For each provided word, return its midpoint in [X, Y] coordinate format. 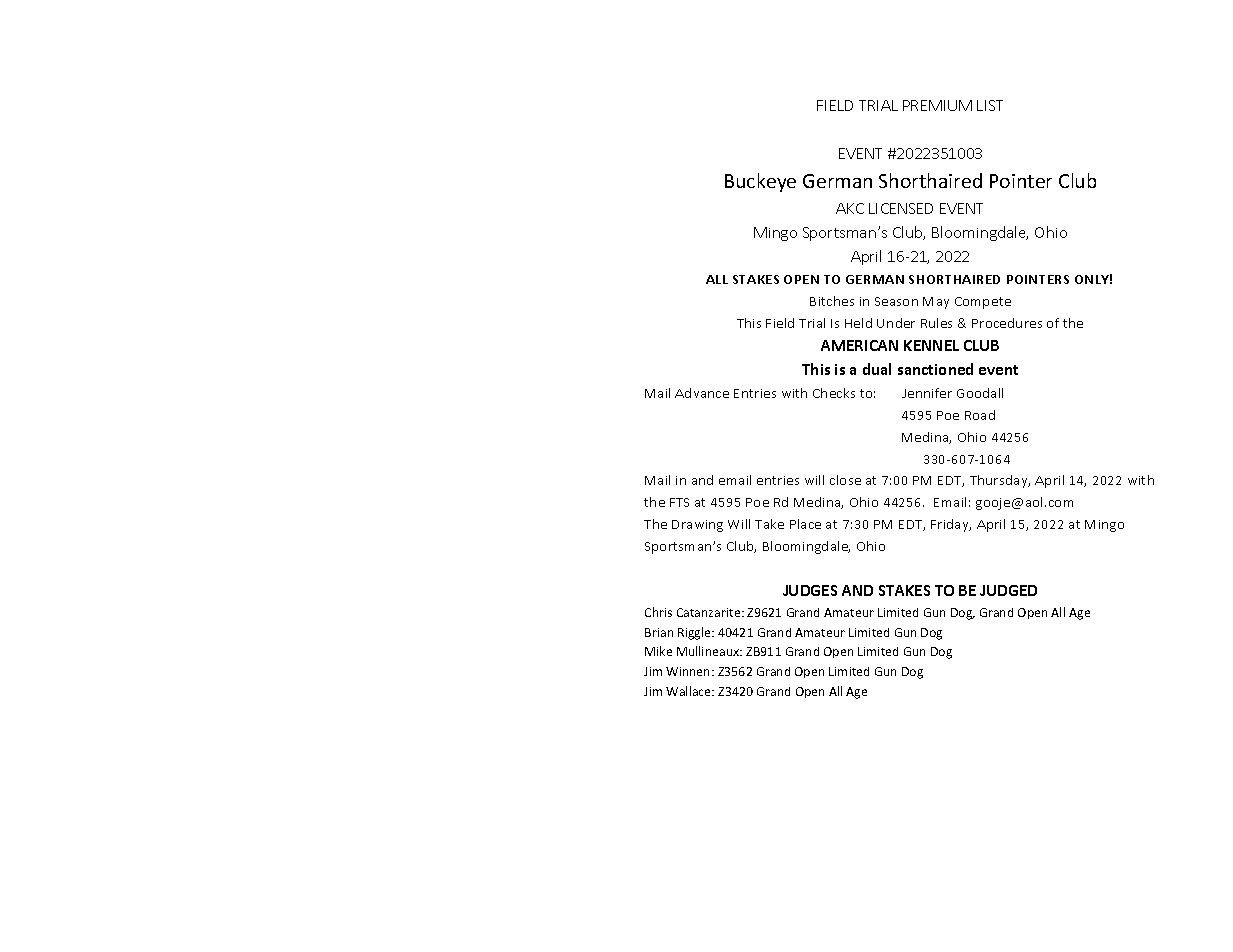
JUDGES [810, 590]
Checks [834, 393]
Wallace [690, 691]
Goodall [980, 393]
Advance [702, 393]
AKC [850, 208]
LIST [990, 105]
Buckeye [760, 182]
